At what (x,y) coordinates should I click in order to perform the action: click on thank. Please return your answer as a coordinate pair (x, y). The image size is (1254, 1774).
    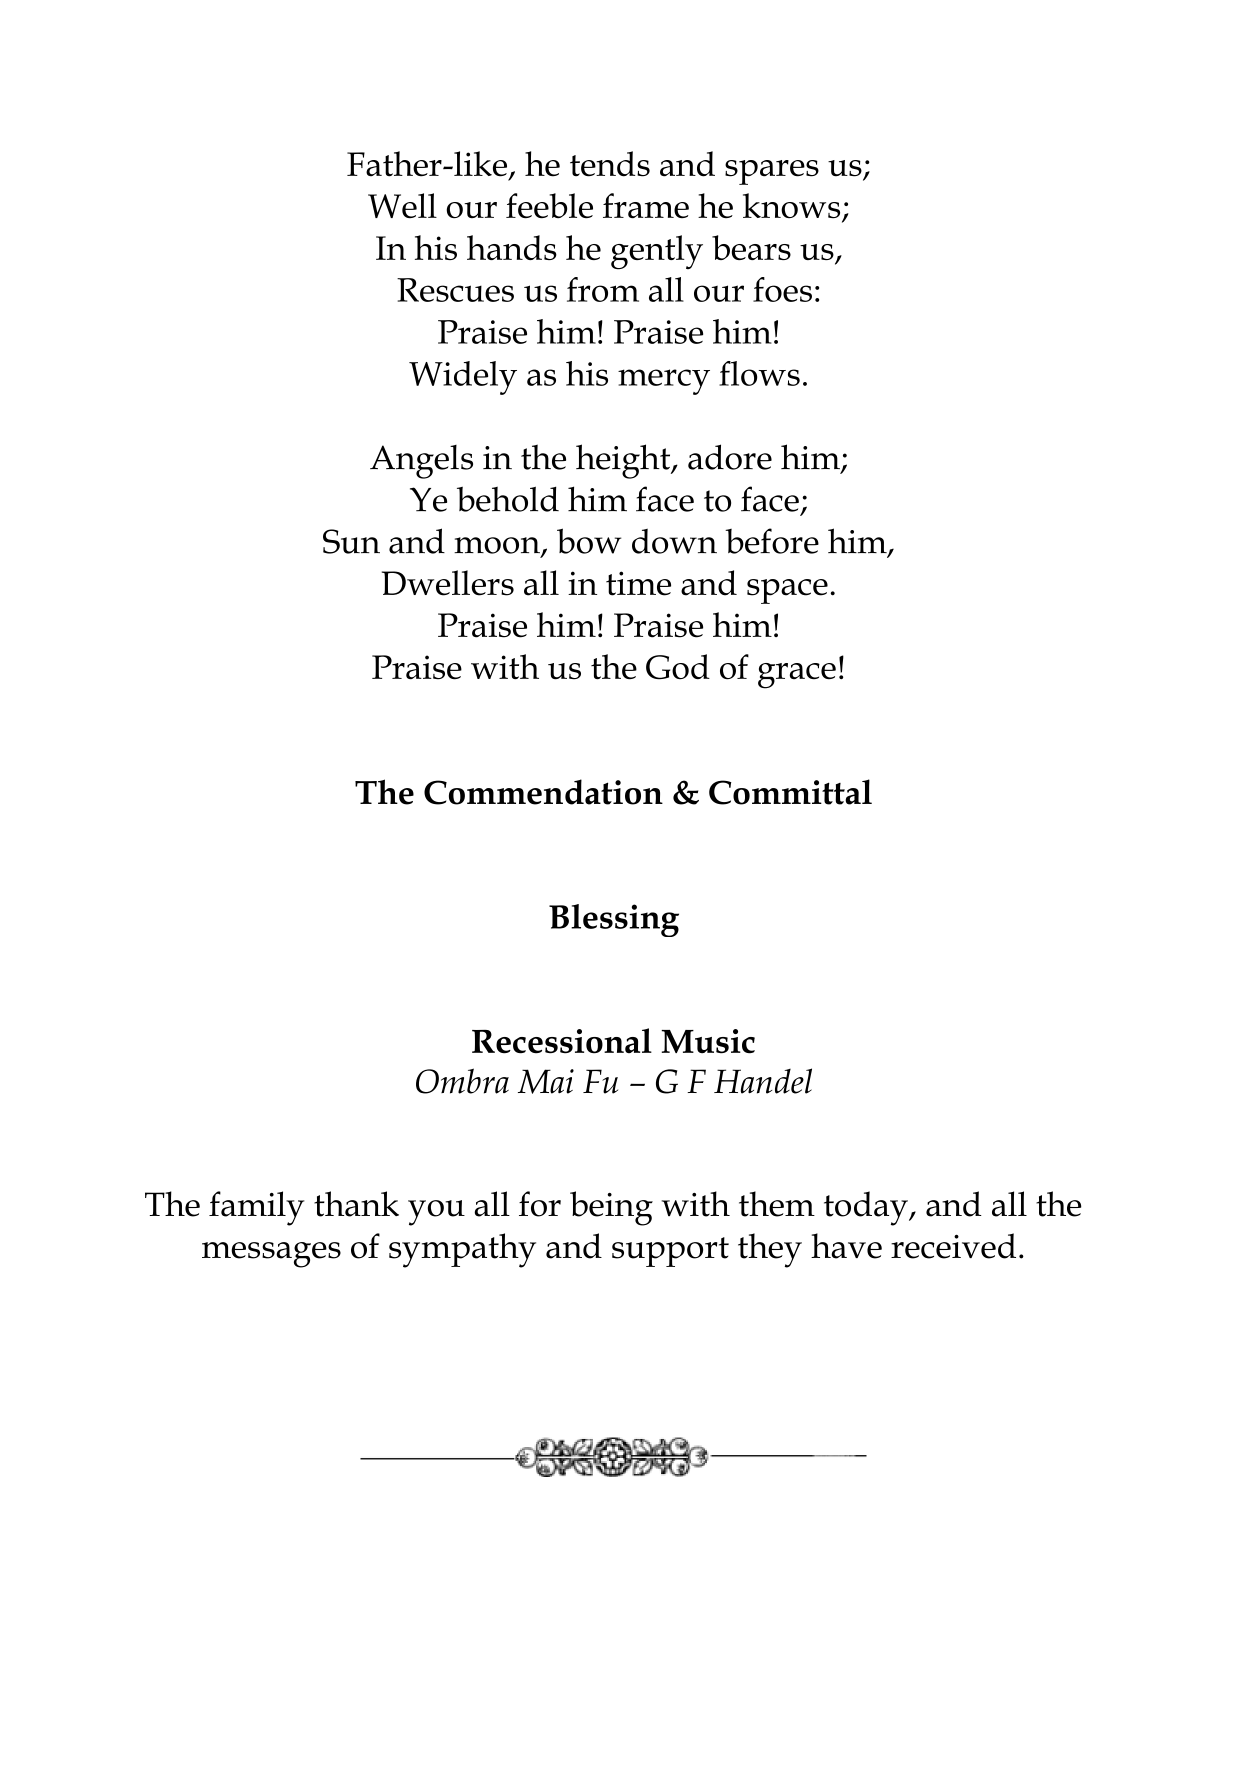
    Looking at the image, I should click on (356, 1204).
